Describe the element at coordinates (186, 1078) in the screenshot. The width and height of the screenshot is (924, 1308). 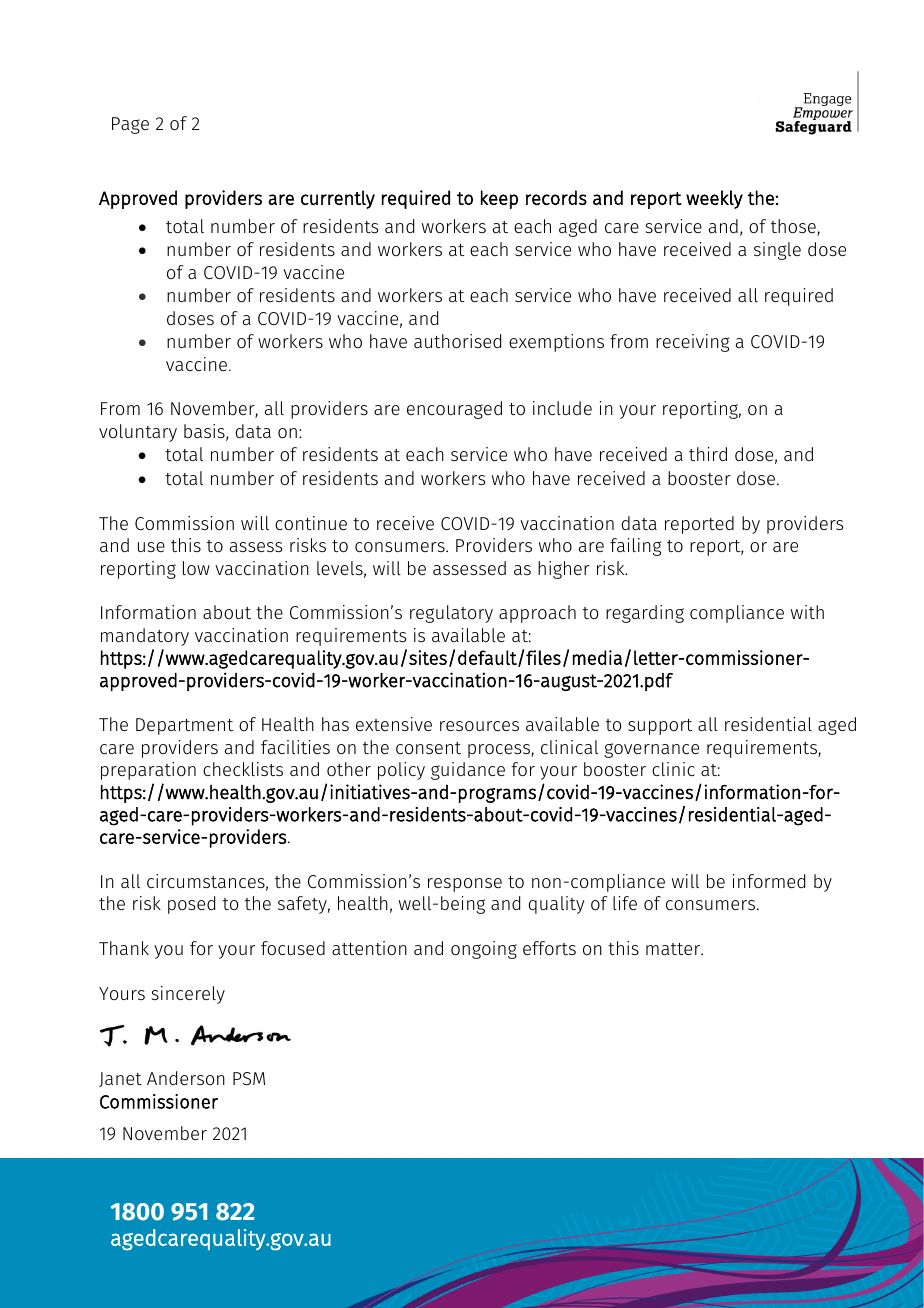
I see `Anderson` at that location.
